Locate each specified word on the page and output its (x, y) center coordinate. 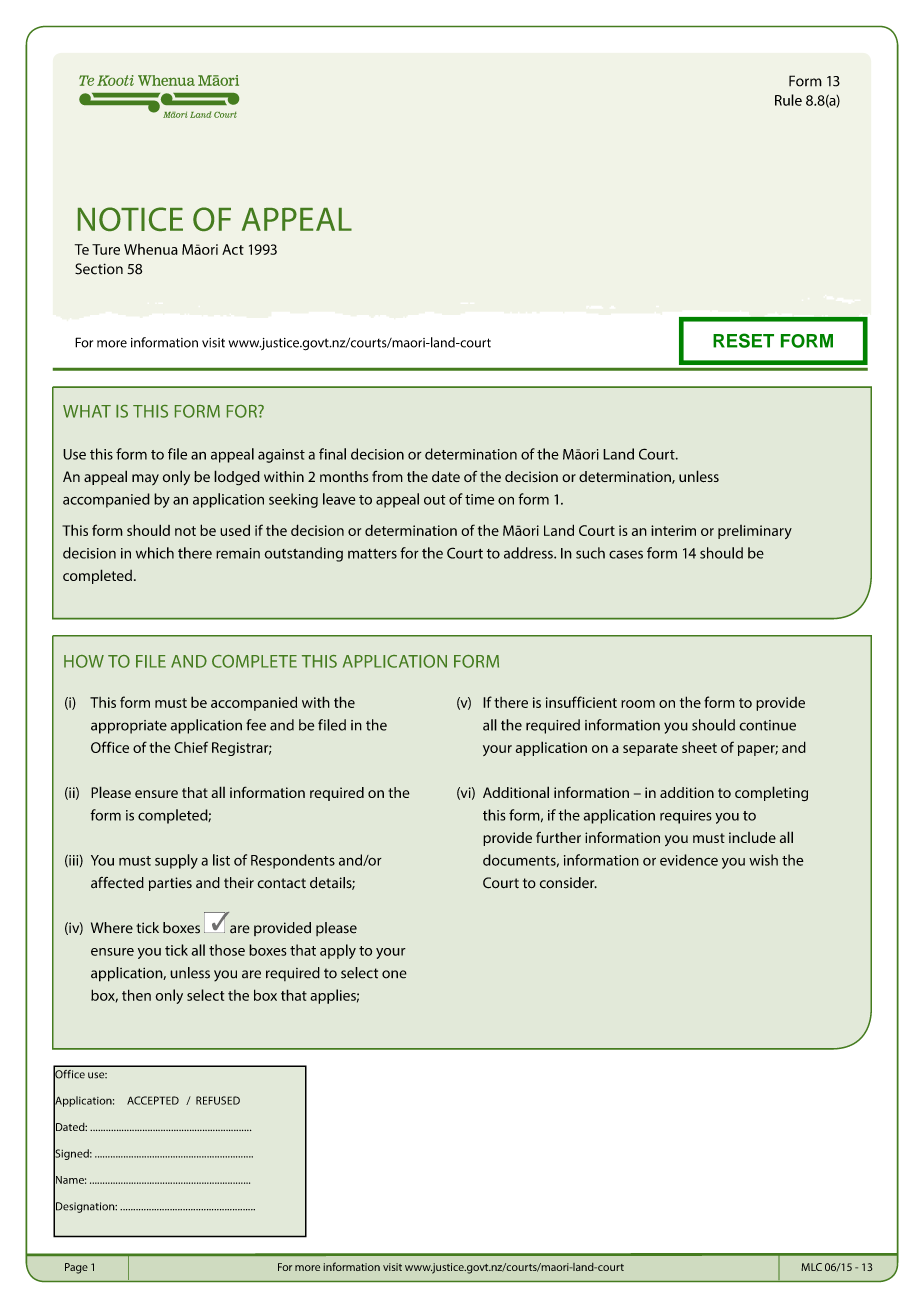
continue (767, 725)
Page (76, 1268)
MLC (811, 1267)
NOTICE (130, 219)
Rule (788, 100)
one (394, 974)
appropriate (129, 727)
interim (673, 530)
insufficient (581, 702)
